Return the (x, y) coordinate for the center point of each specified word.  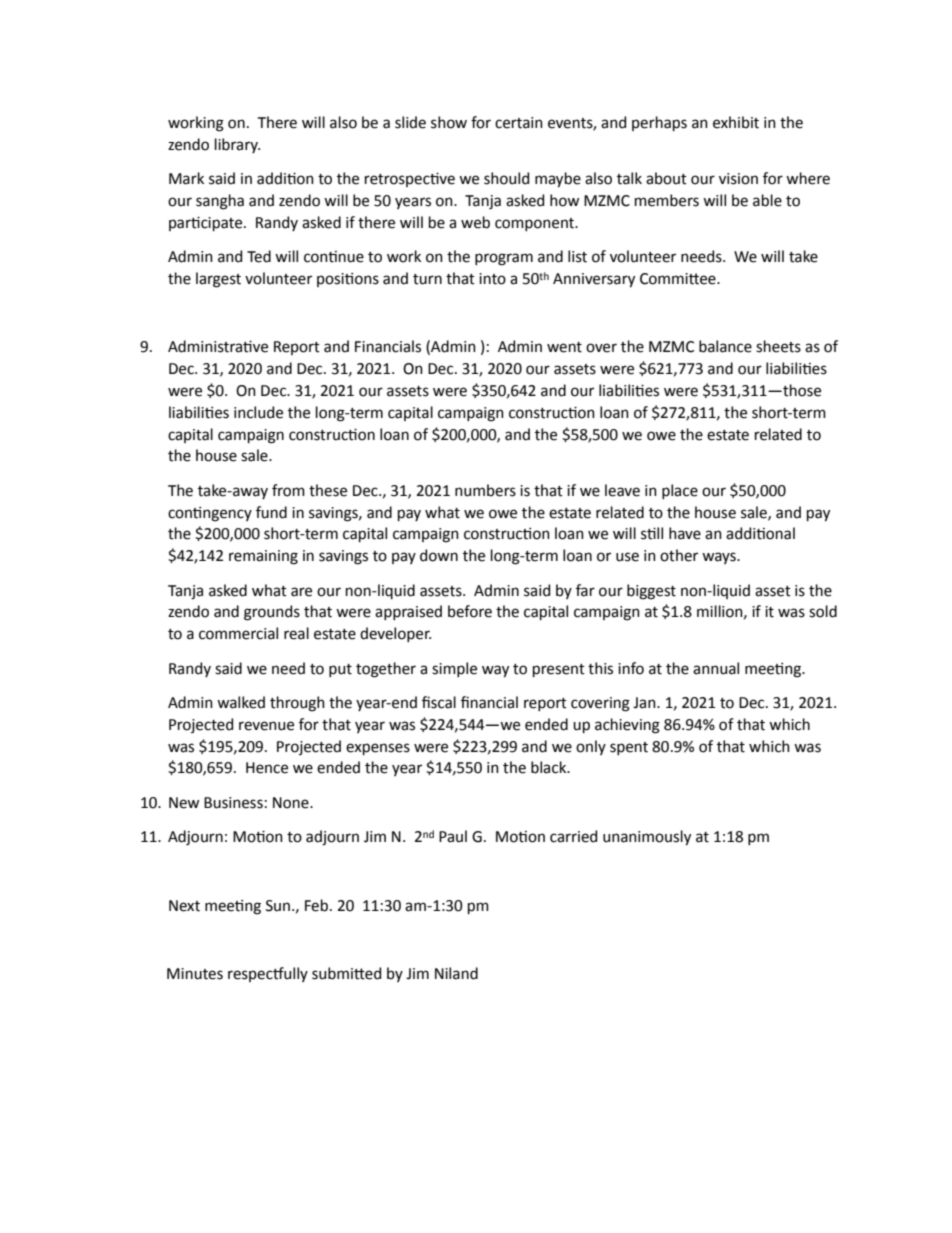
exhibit (736, 122)
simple (454, 669)
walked (241, 702)
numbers (485, 490)
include (258, 412)
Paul (453, 836)
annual (716, 668)
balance (725, 346)
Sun (278, 906)
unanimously (647, 838)
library (237, 145)
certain (519, 123)
